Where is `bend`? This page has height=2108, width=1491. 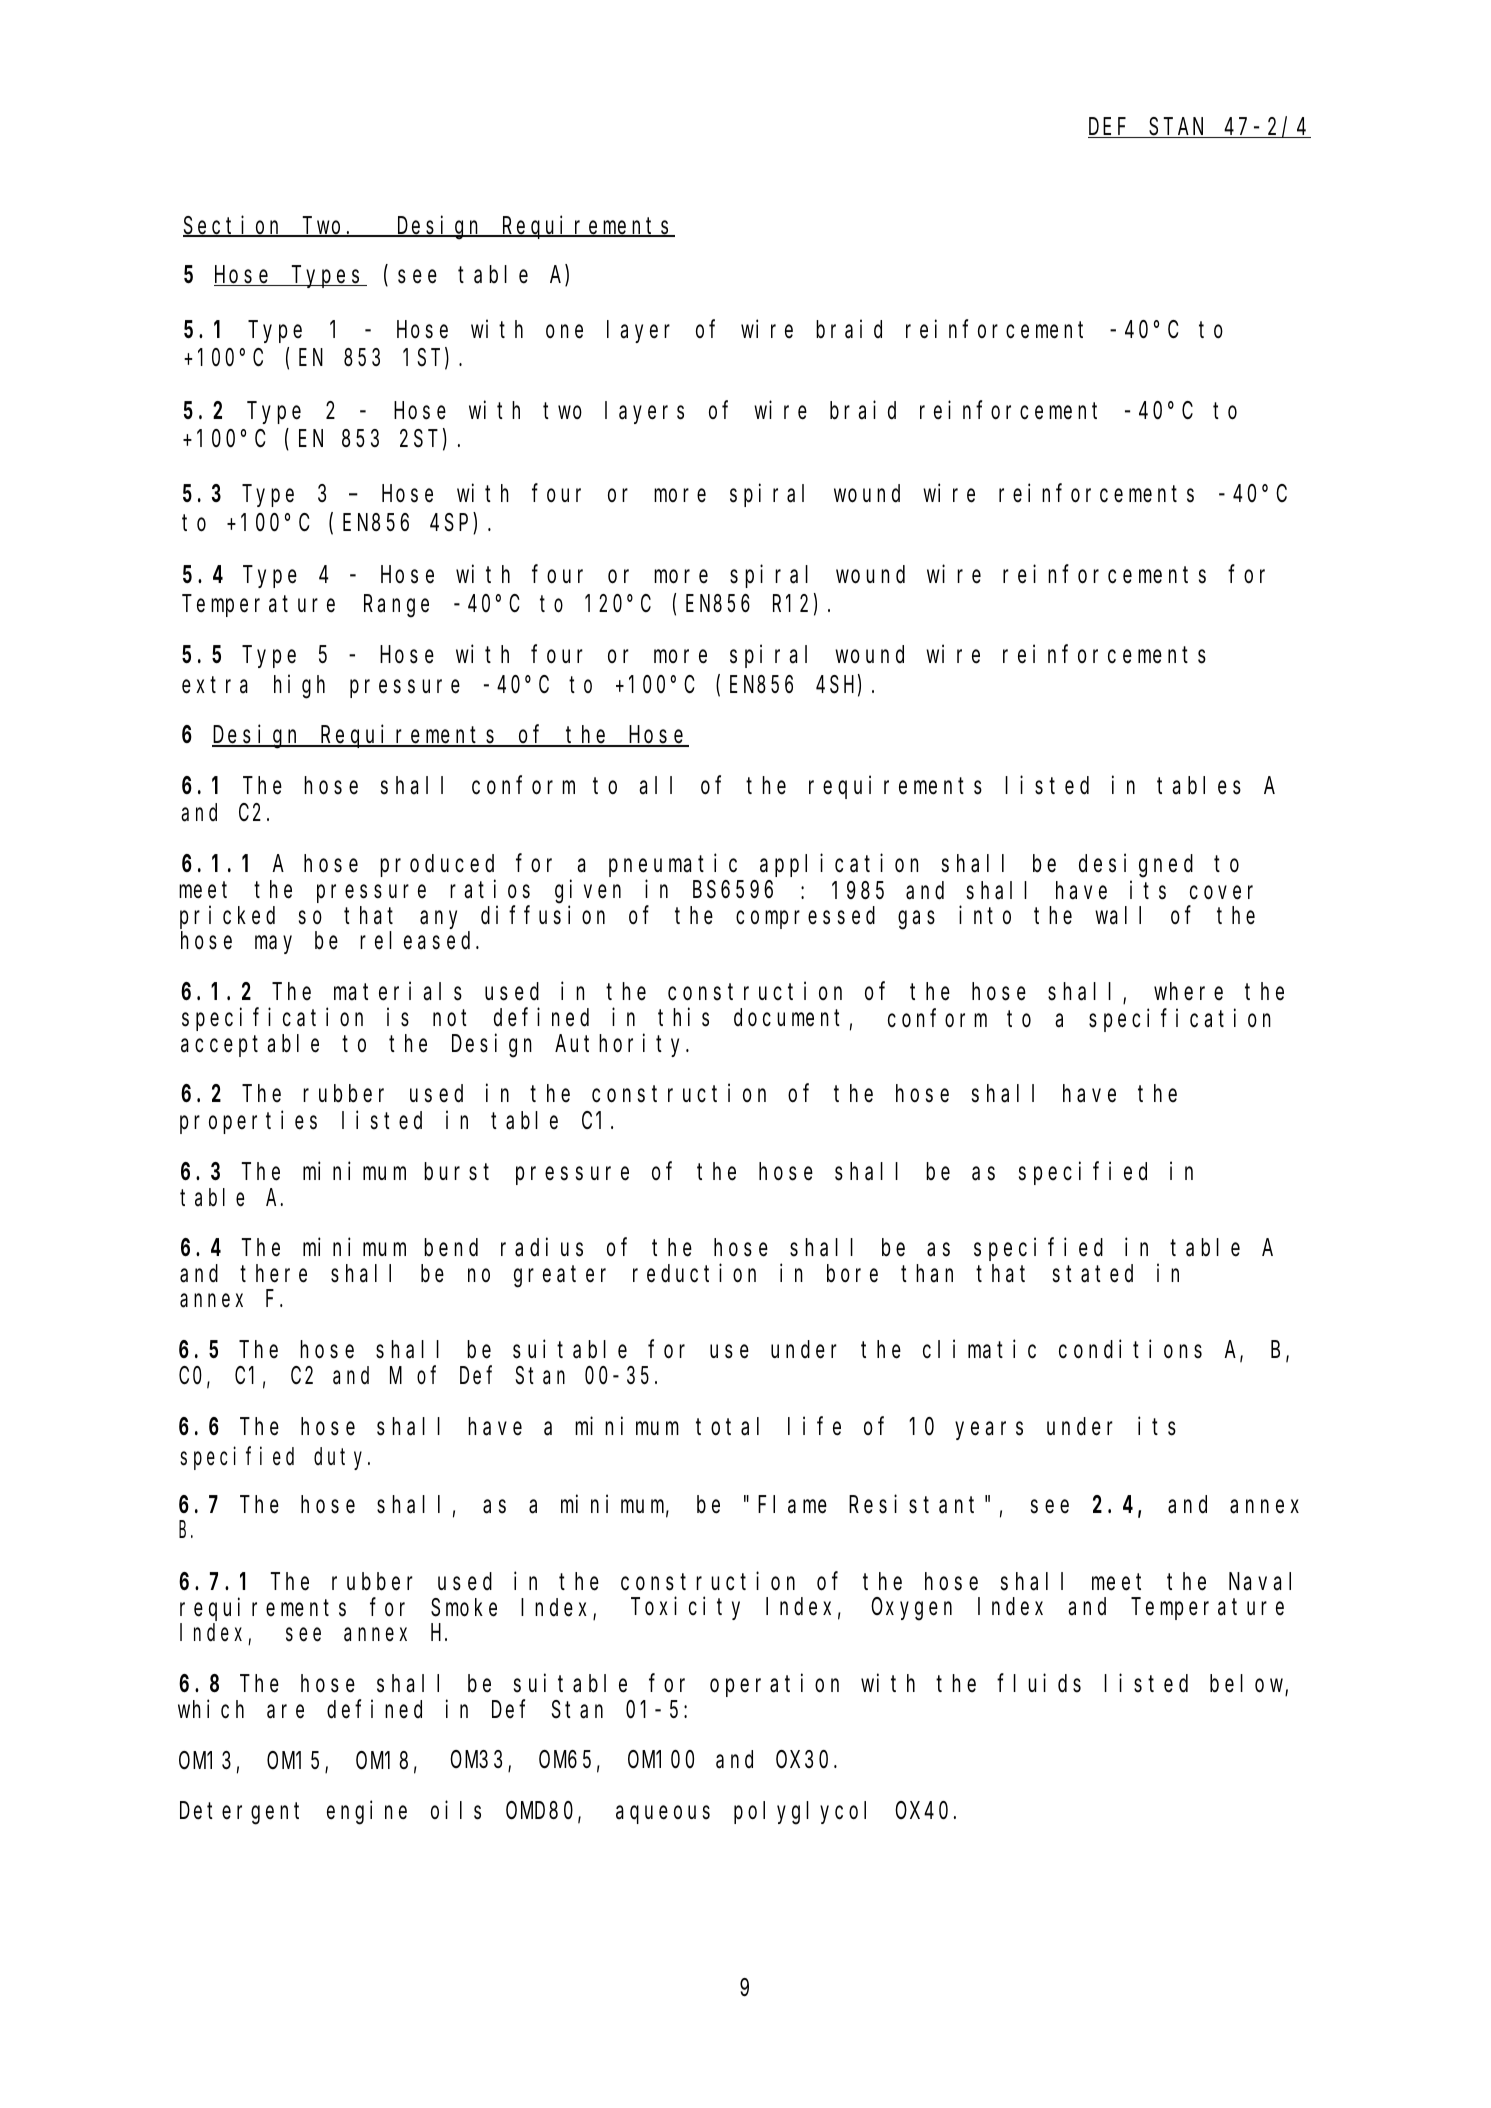
bend is located at coordinates (451, 1248).
